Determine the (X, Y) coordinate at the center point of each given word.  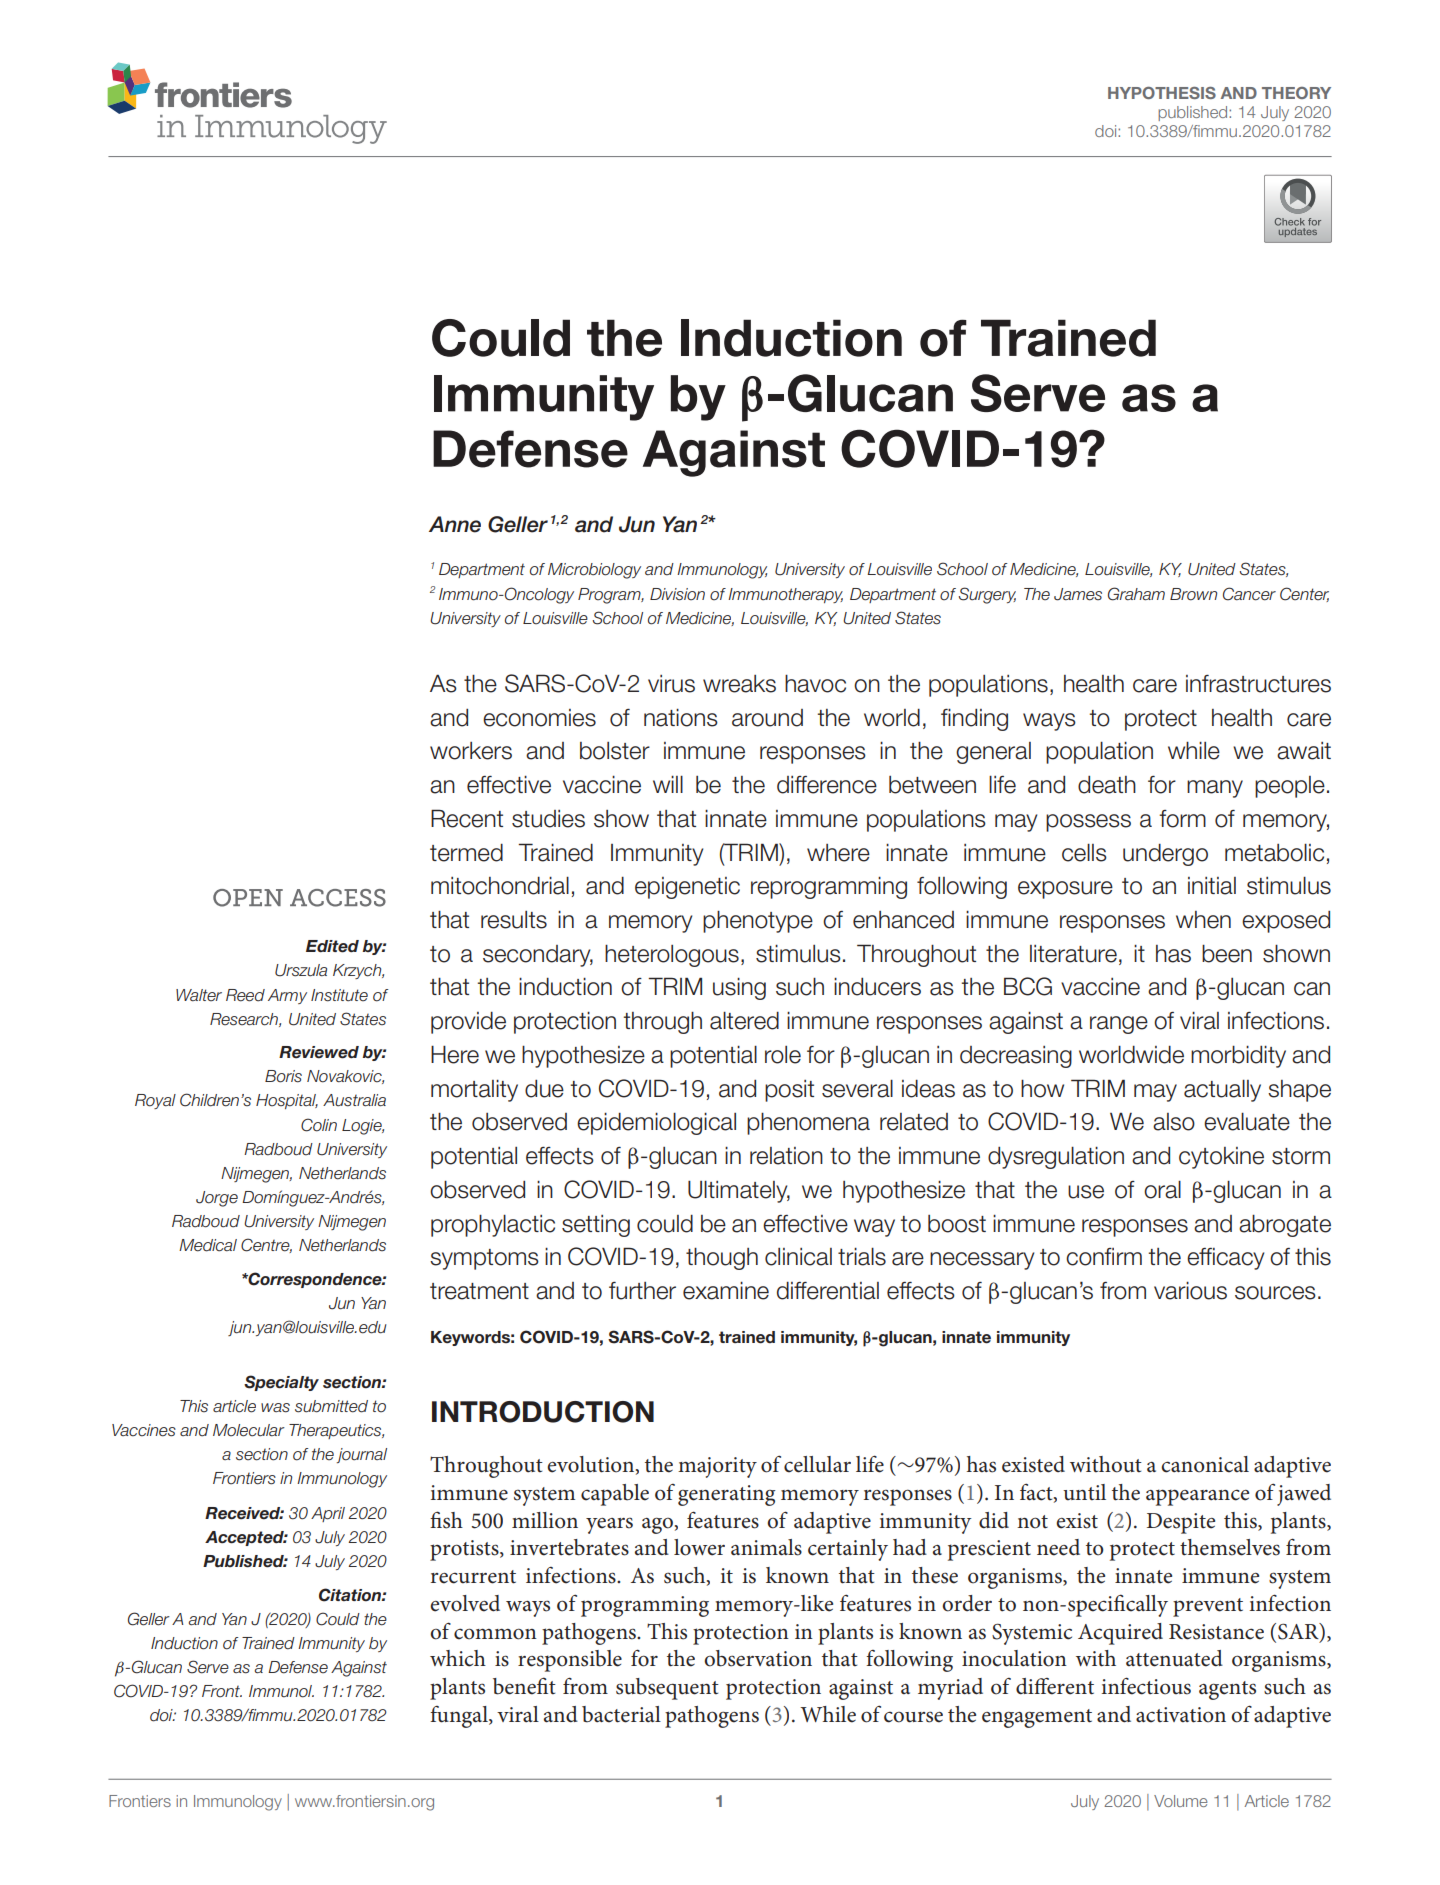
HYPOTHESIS (1162, 93)
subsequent (667, 1689)
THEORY (1296, 93)
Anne (455, 524)
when (1203, 920)
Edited (332, 946)
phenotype (758, 921)
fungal (460, 1717)
